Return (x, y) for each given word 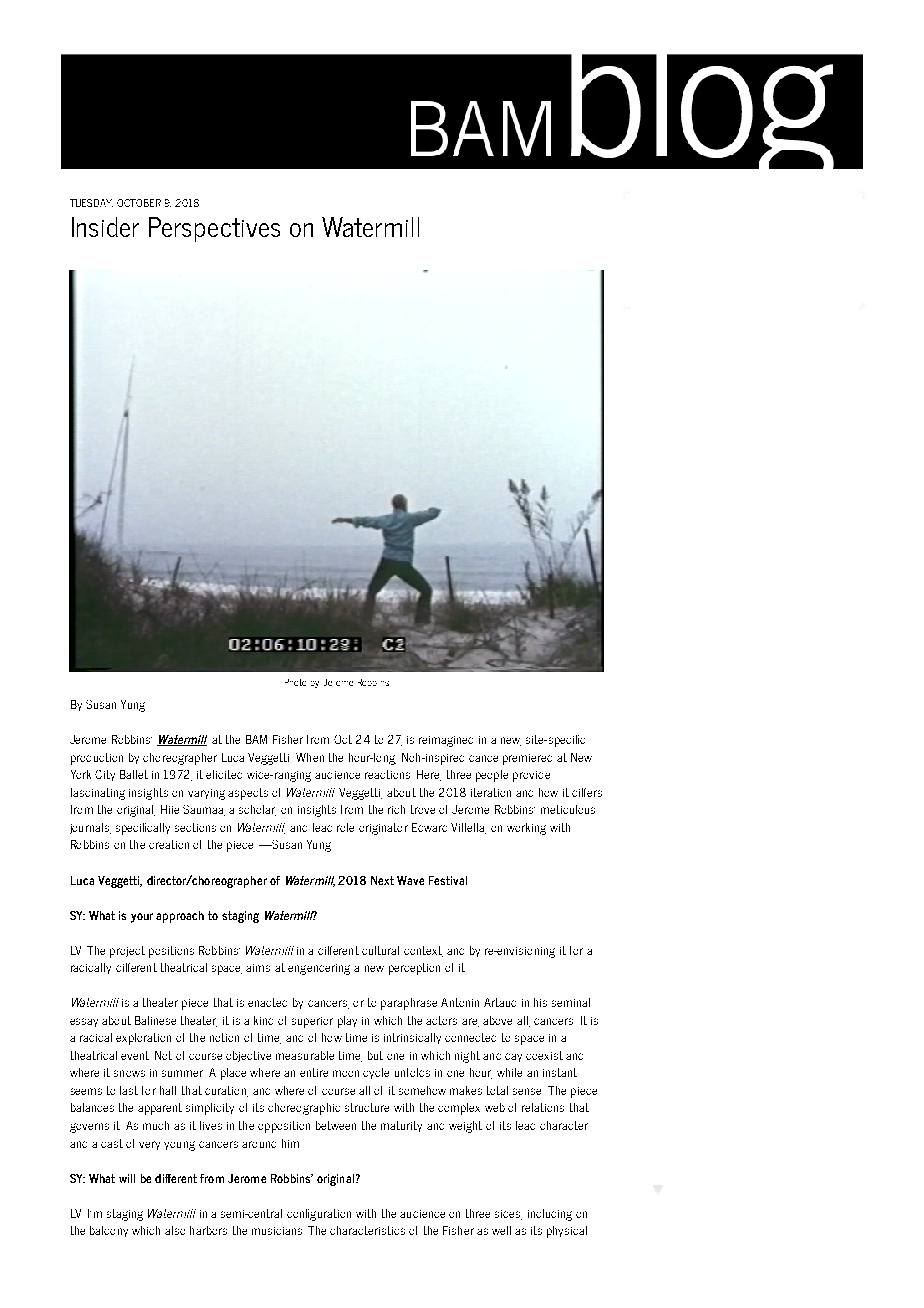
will (127, 1178)
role (345, 827)
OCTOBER (139, 203)
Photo (295, 682)
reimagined (446, 741)
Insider (105, 227)
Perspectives (214, 229)
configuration (319, 1215)
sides (508, 1215)
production (97, 759)
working (526, 829)
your (142, 918)
